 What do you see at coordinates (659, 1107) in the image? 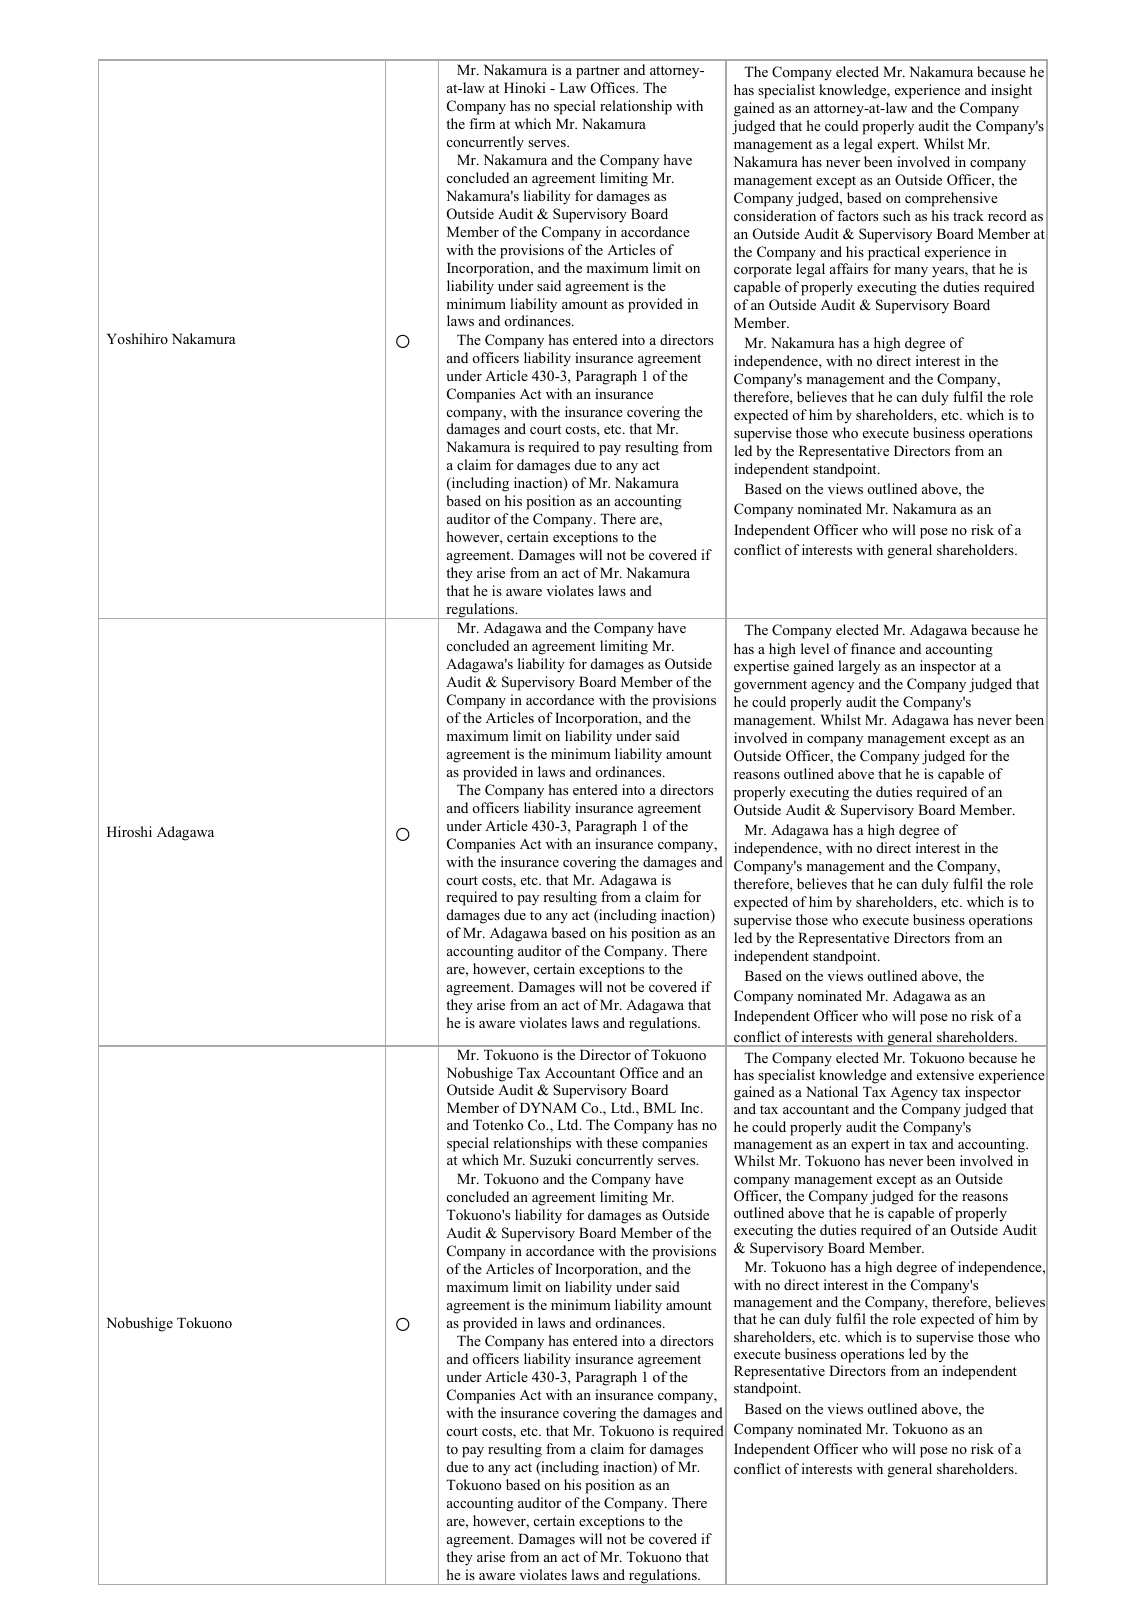
I see `BML` at bounding box center [659, 1107].
